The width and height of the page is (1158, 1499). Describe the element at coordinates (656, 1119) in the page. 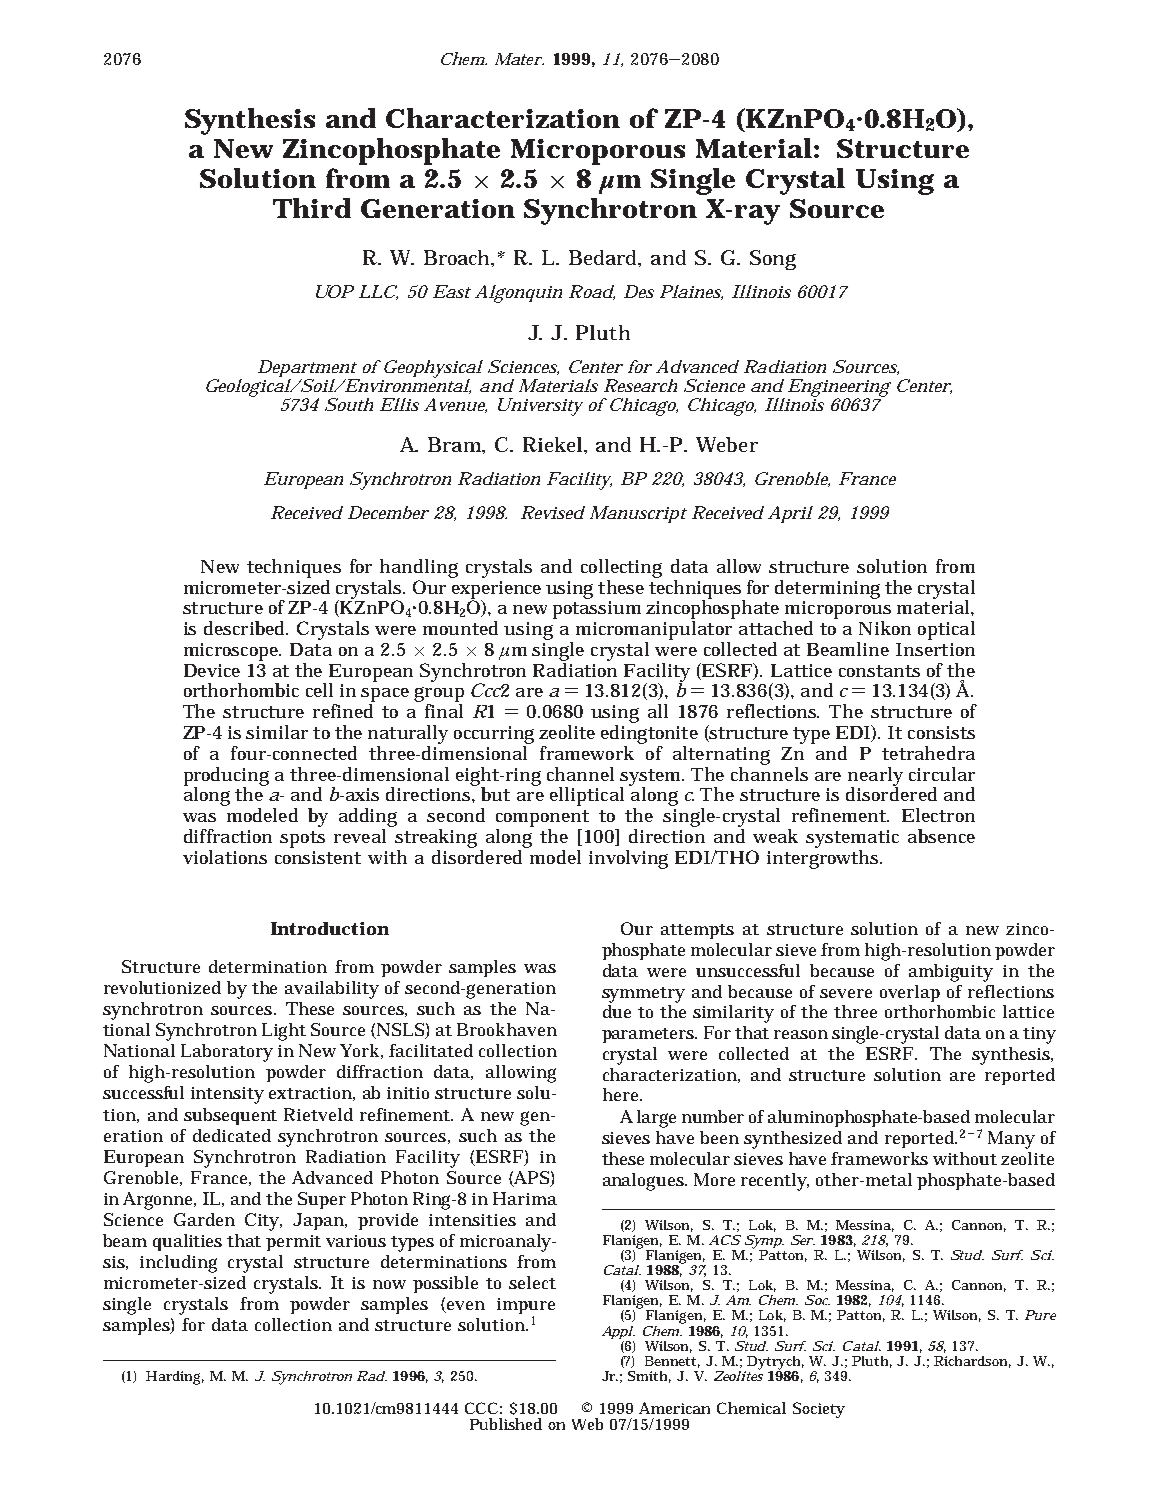

I see `large` at that location.
